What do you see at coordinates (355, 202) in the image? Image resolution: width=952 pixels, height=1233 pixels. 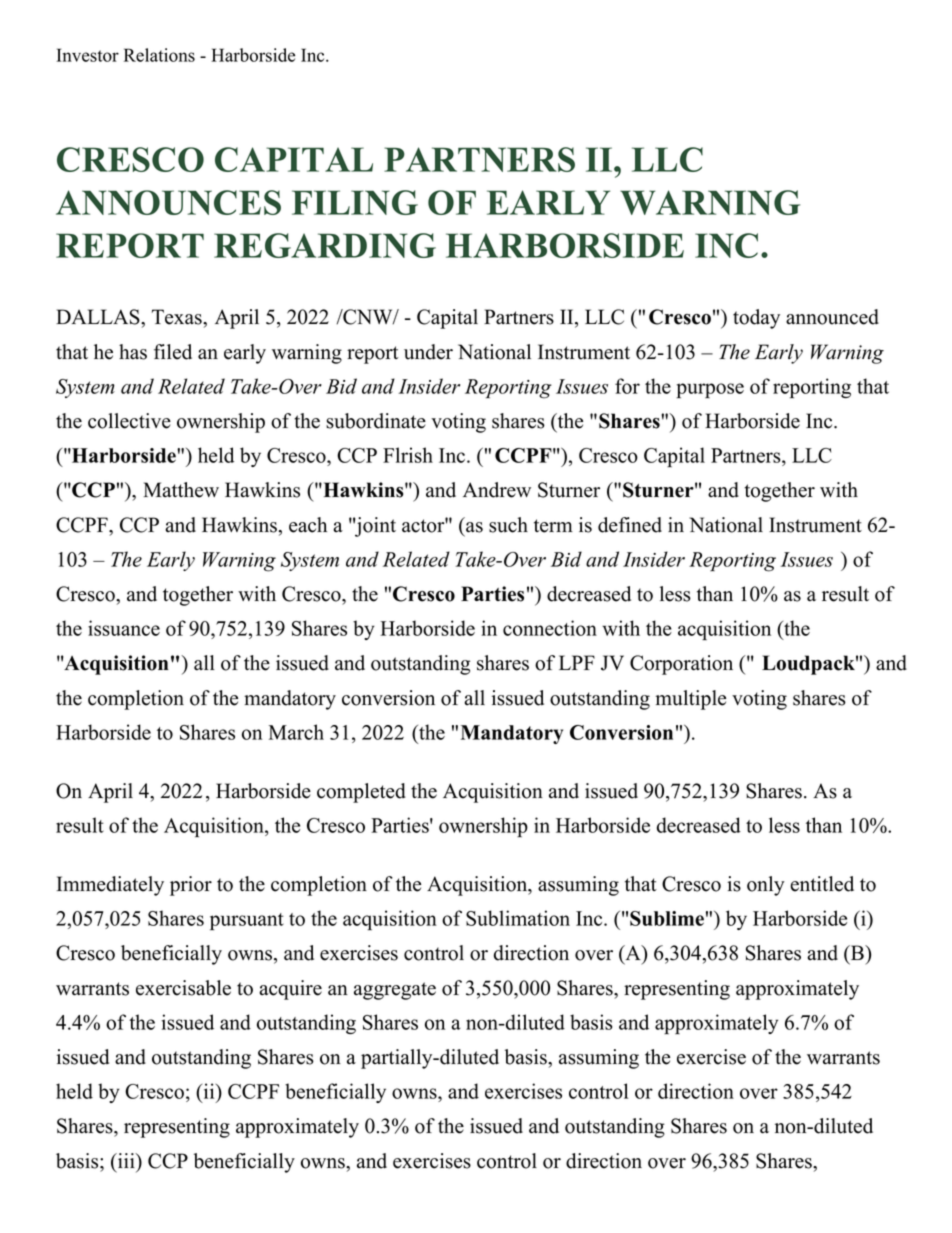 I see `FILING` at bounding box center [355, 202].
